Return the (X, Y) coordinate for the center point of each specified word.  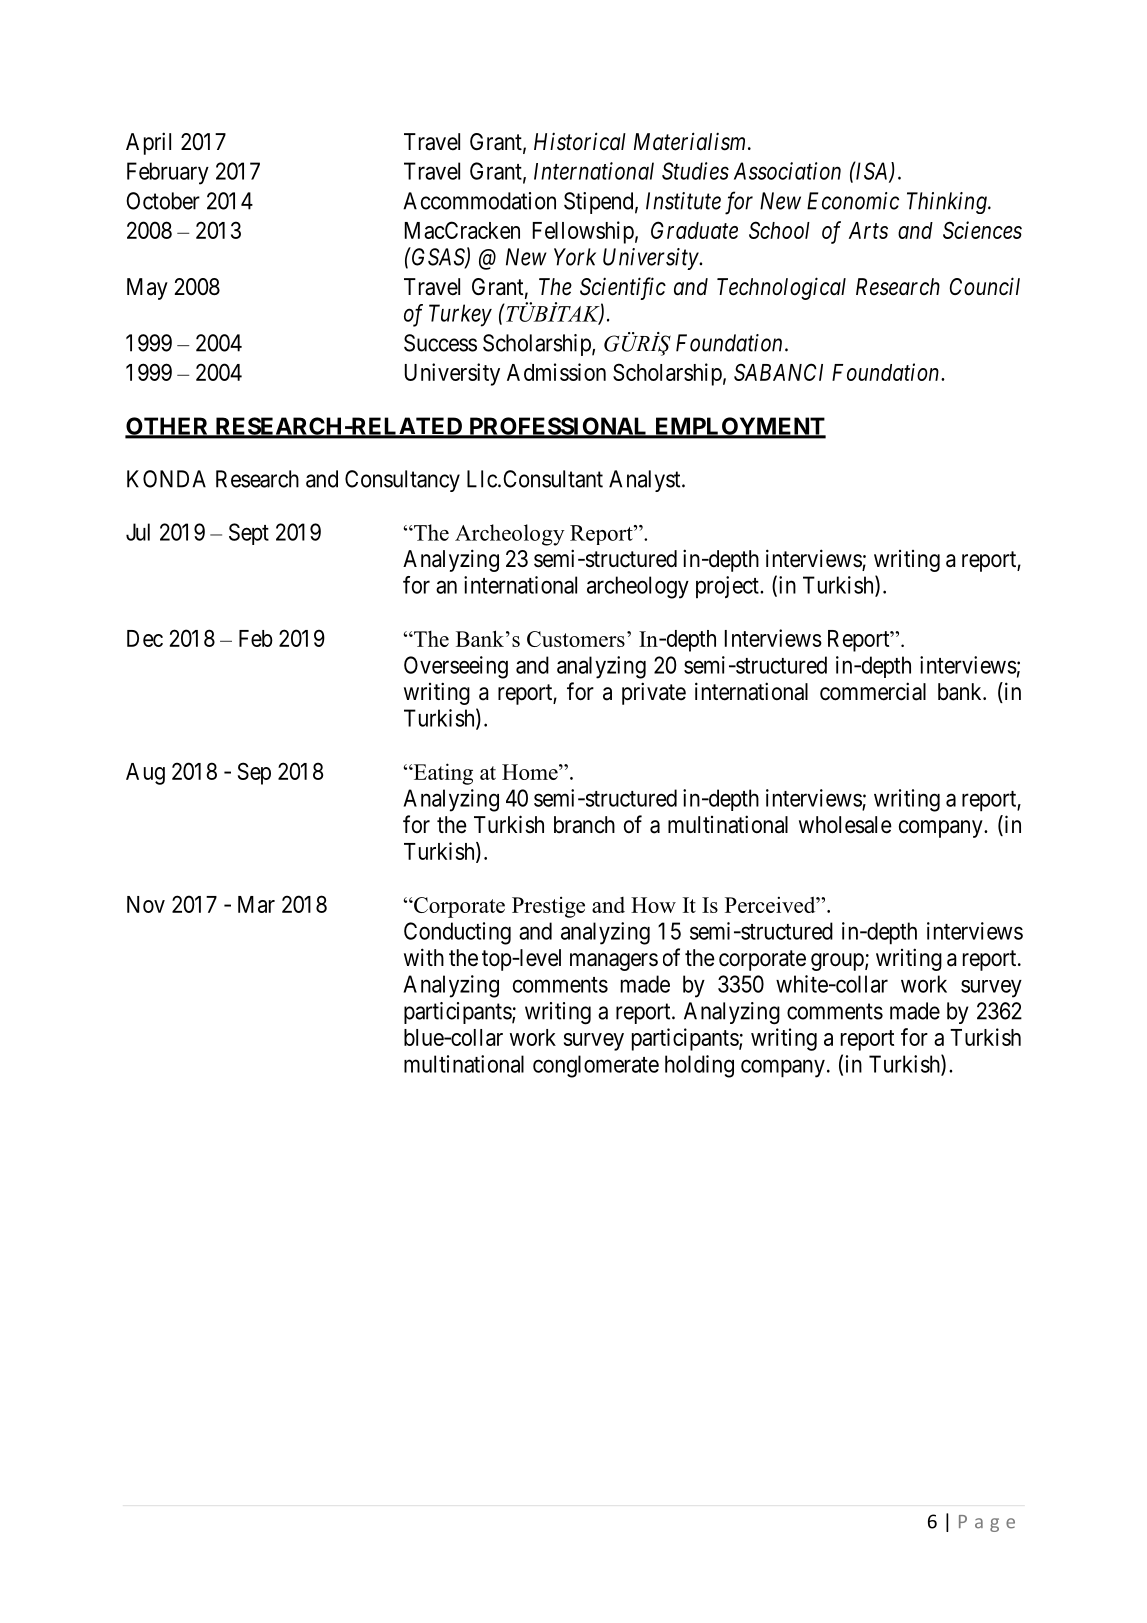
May (147, 289)
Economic (853, 201)
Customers (576, 639)
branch (584, 825)
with (424, 957)
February (168, 173)
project (728, 587)
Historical (580, 141)
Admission (556, 372)
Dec (145, 638)
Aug (145, 774)
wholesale (845, 825)
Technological (781, 288)
